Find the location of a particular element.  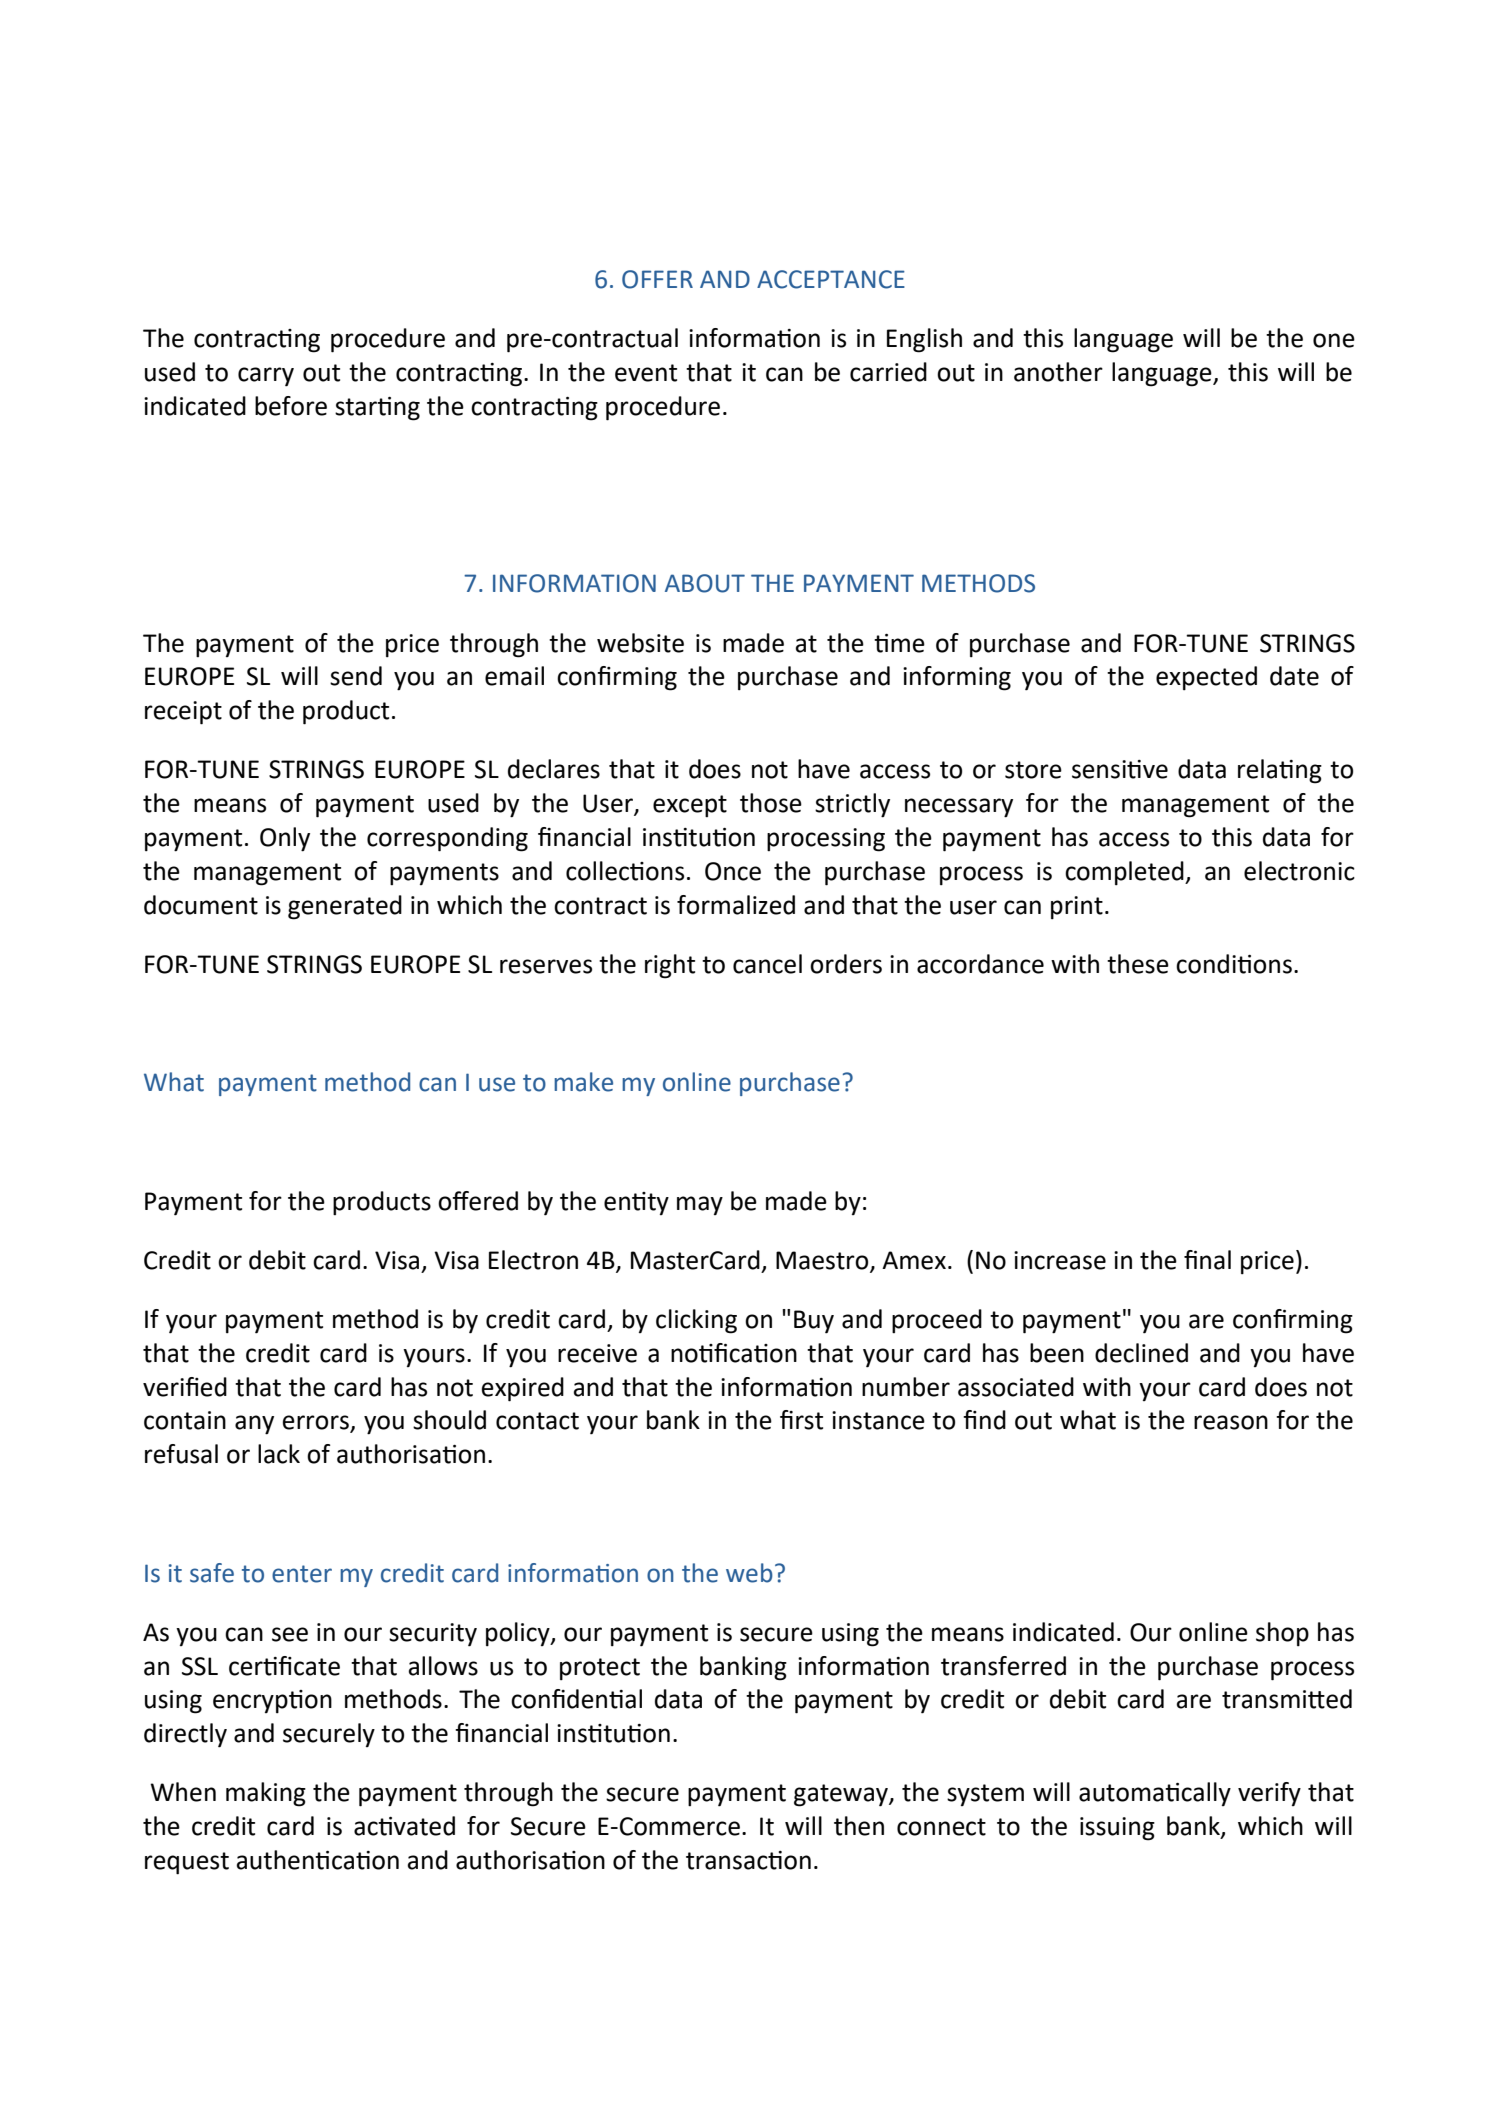

one is located at coordinates (1334, 340).
